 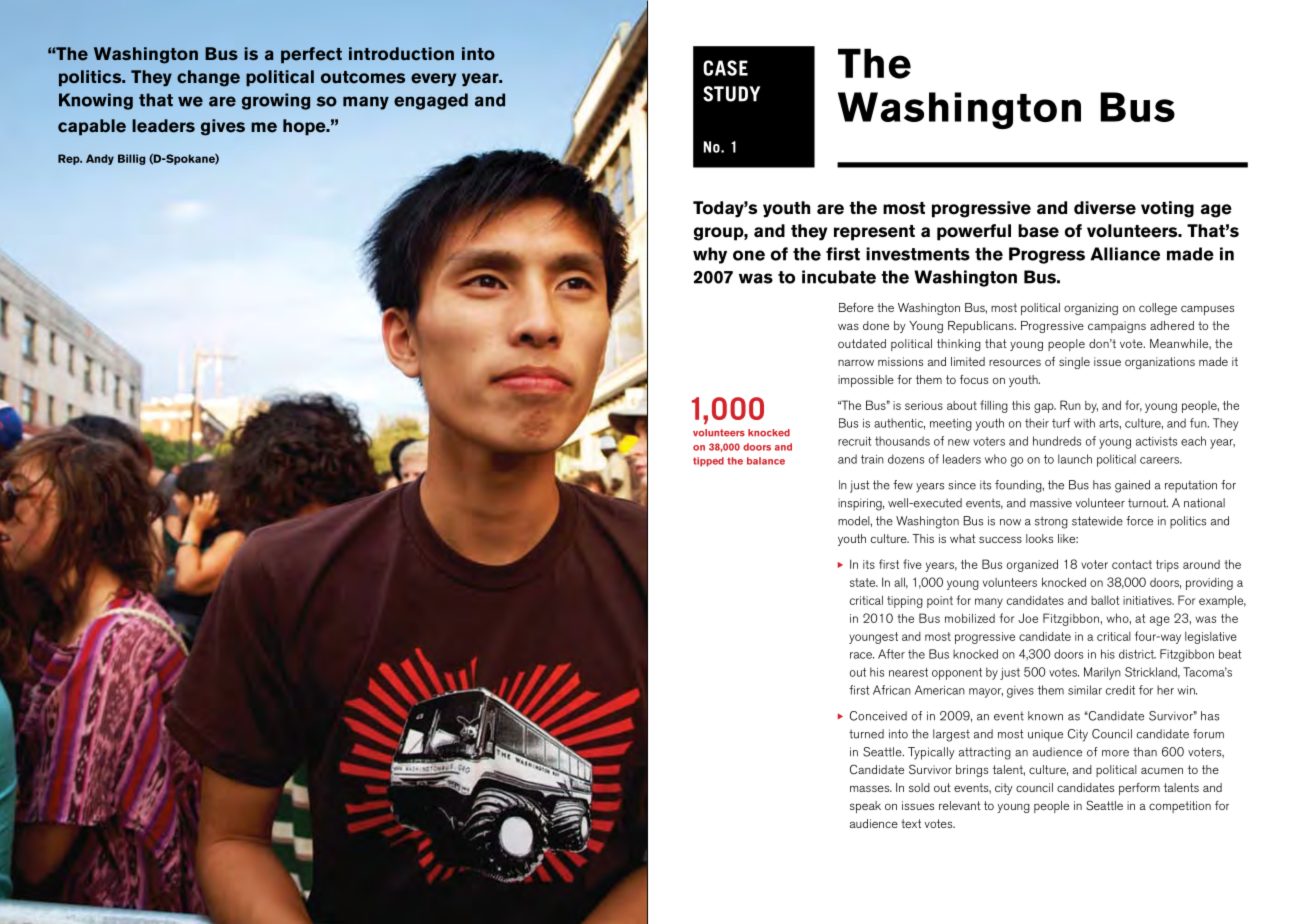 What do you see at coordinates (1105, 600) in the document?
I see `ballot` at bounding box center [1105, 600].
